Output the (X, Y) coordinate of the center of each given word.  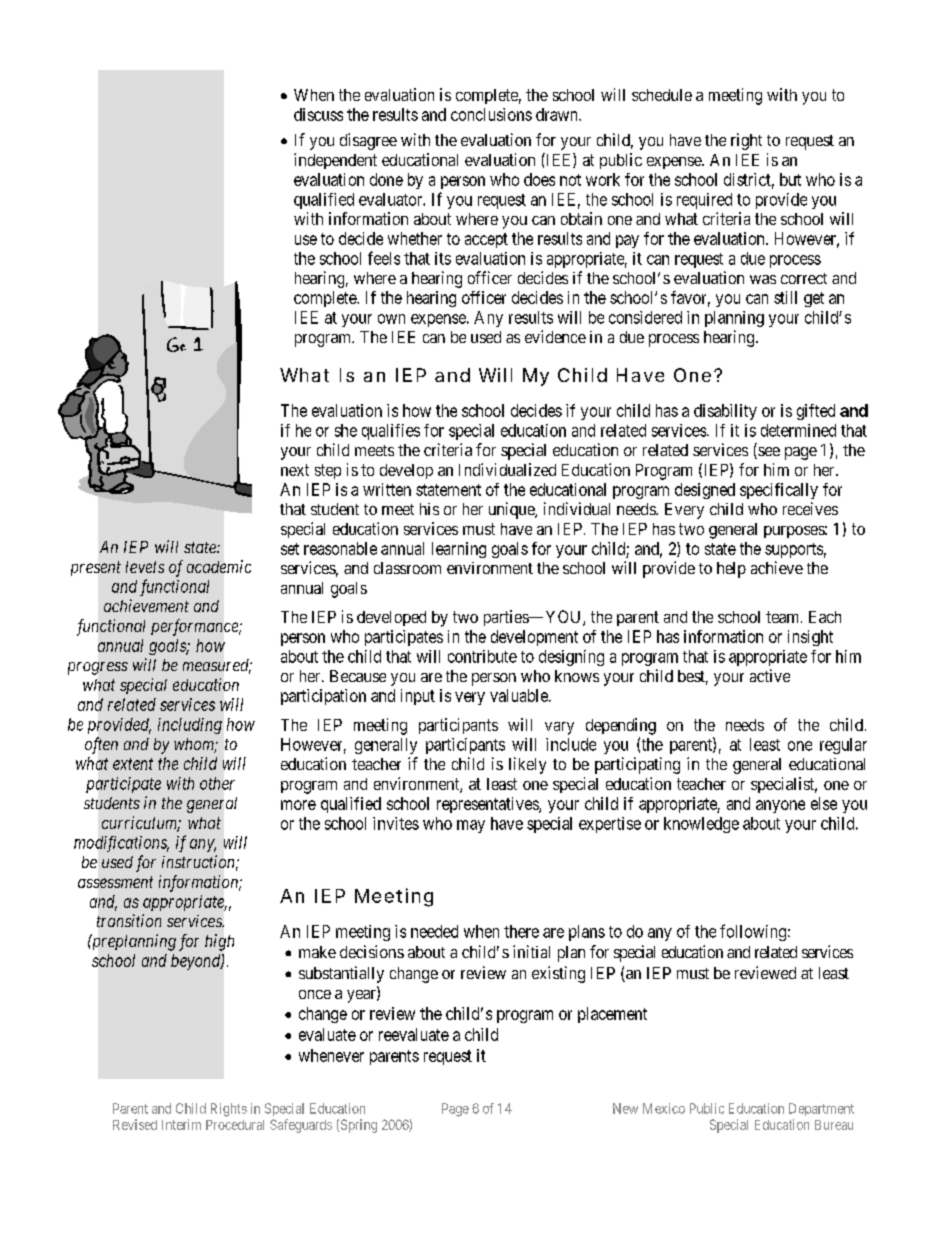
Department (821, 1109)
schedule (662, 95)
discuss (318, 114)
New (625, 1108)
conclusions (491, 114)
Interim (181, 1124)
